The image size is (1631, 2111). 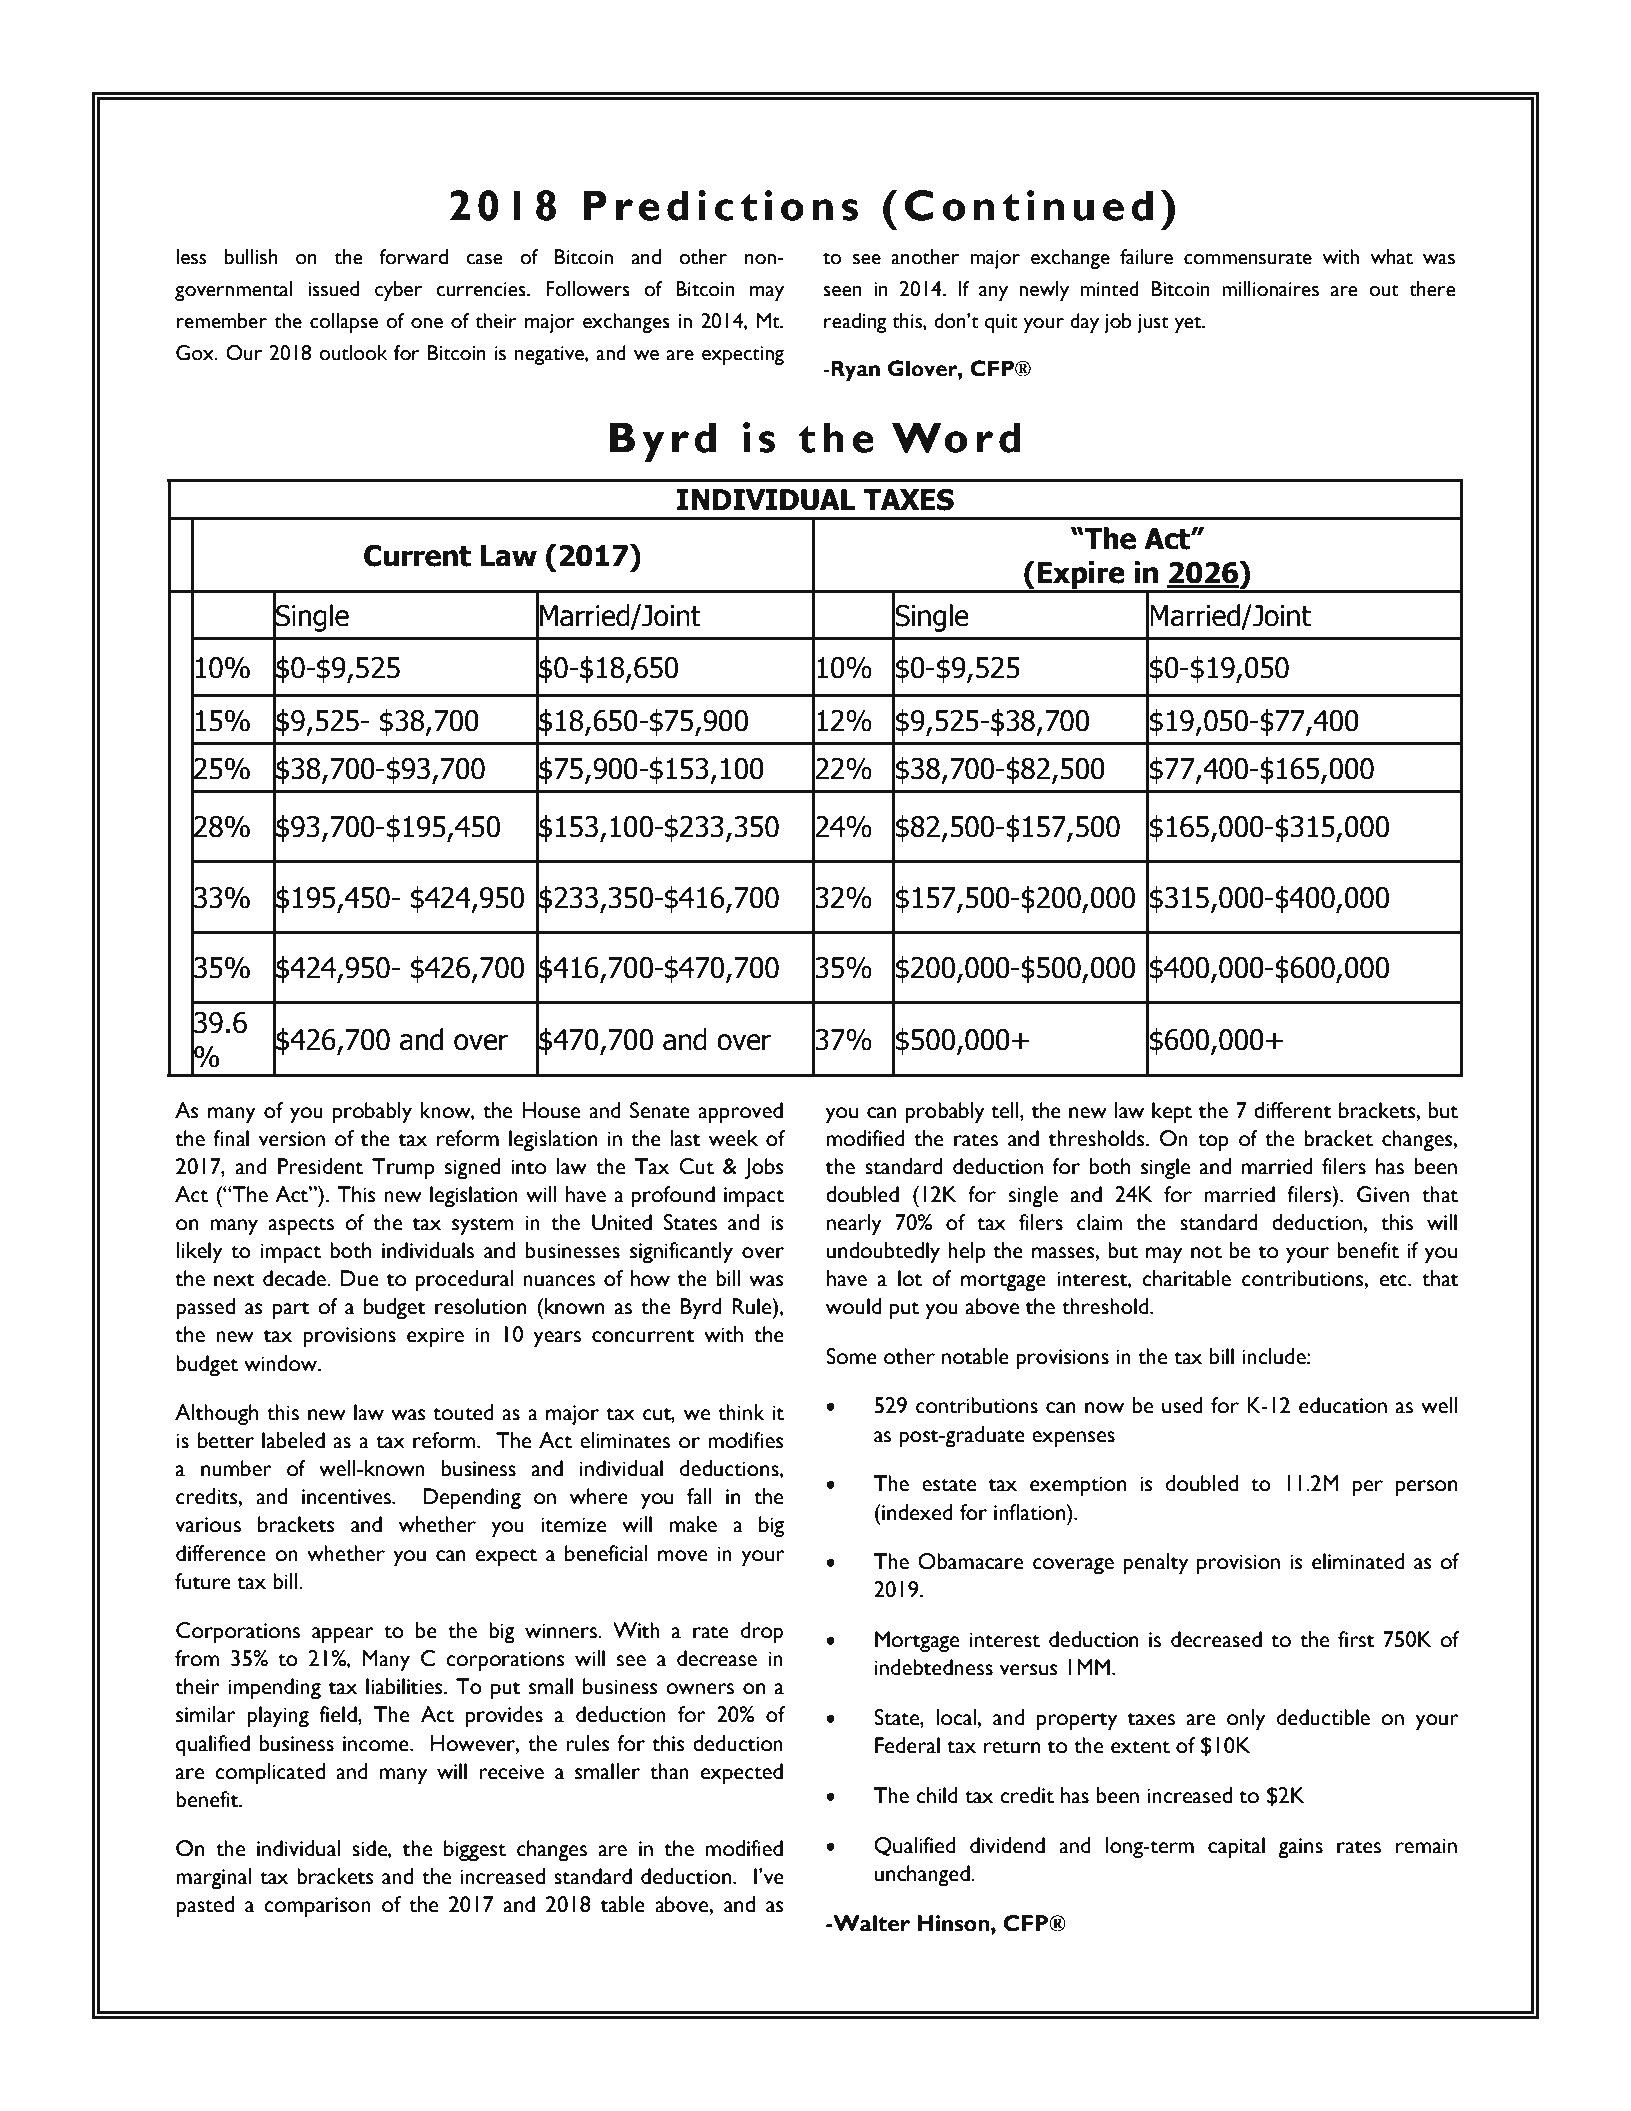 I want to click on different, so click(x=1293, y=1110).
